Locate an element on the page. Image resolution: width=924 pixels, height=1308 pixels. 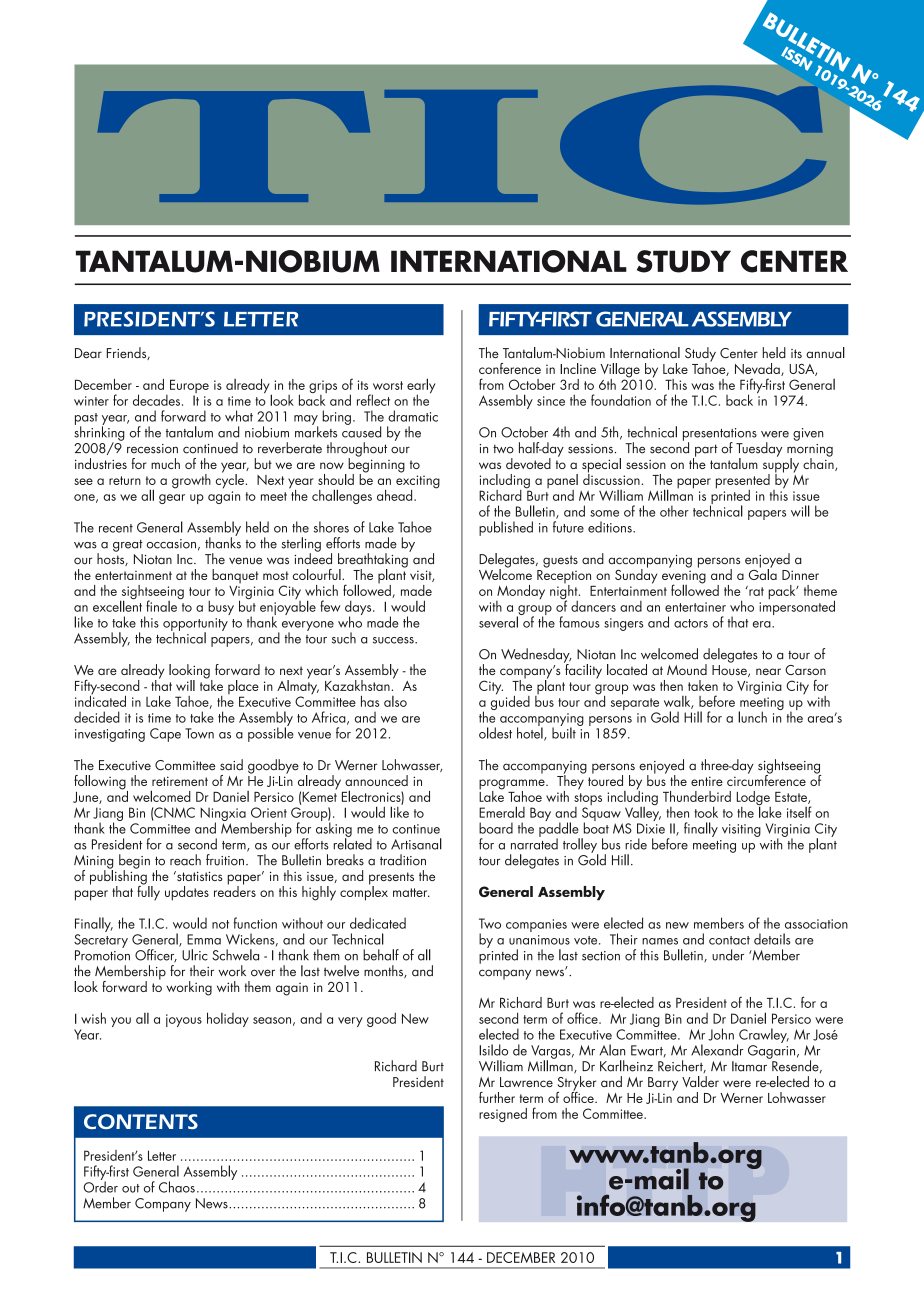
Chaos is located at coordinates (177, 1187).
